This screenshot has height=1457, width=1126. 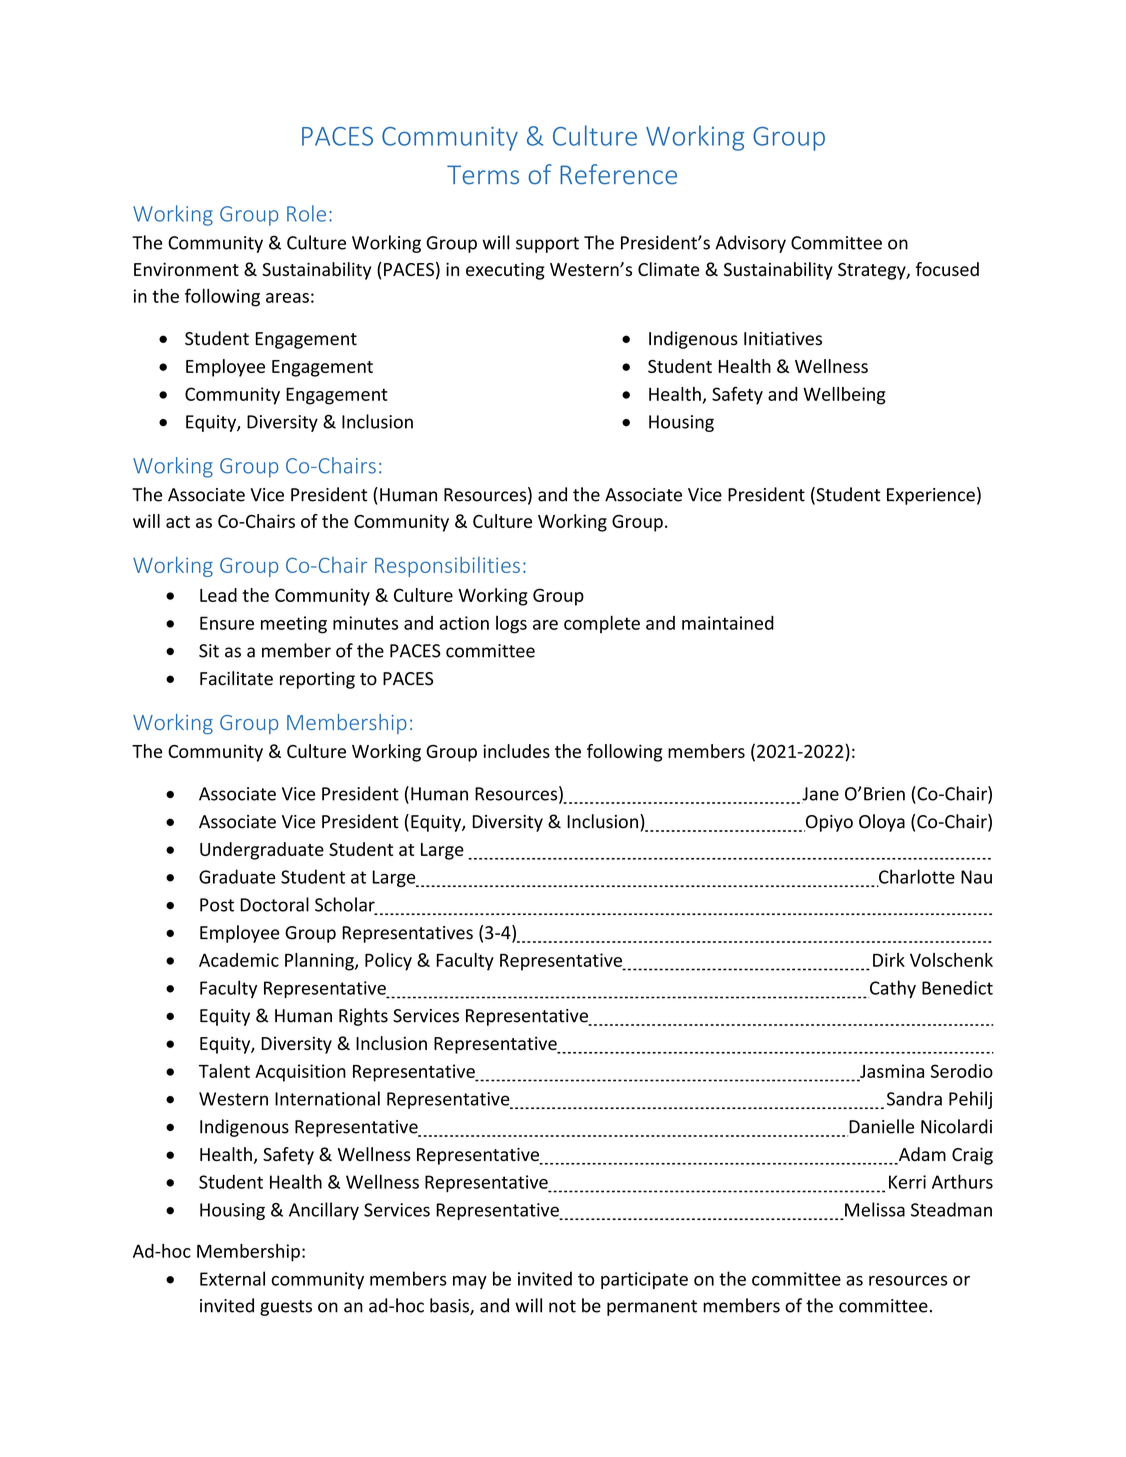 What do you see at coordinates (728, 623) in the screenshot?
I see `maintained` at bounding box center [728, 623].
